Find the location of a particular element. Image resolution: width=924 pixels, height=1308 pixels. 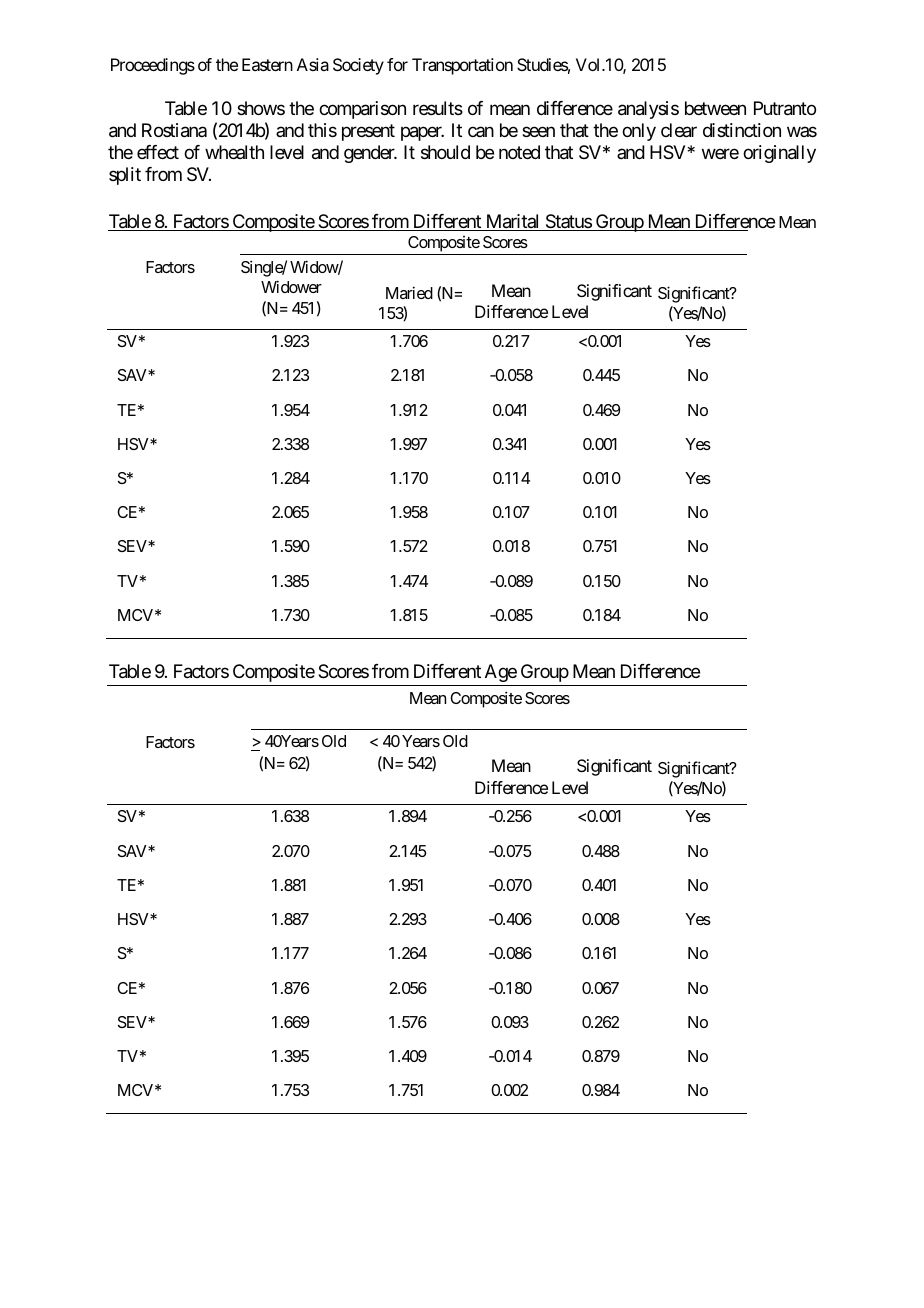

should is located at coordinates (445, 152).
